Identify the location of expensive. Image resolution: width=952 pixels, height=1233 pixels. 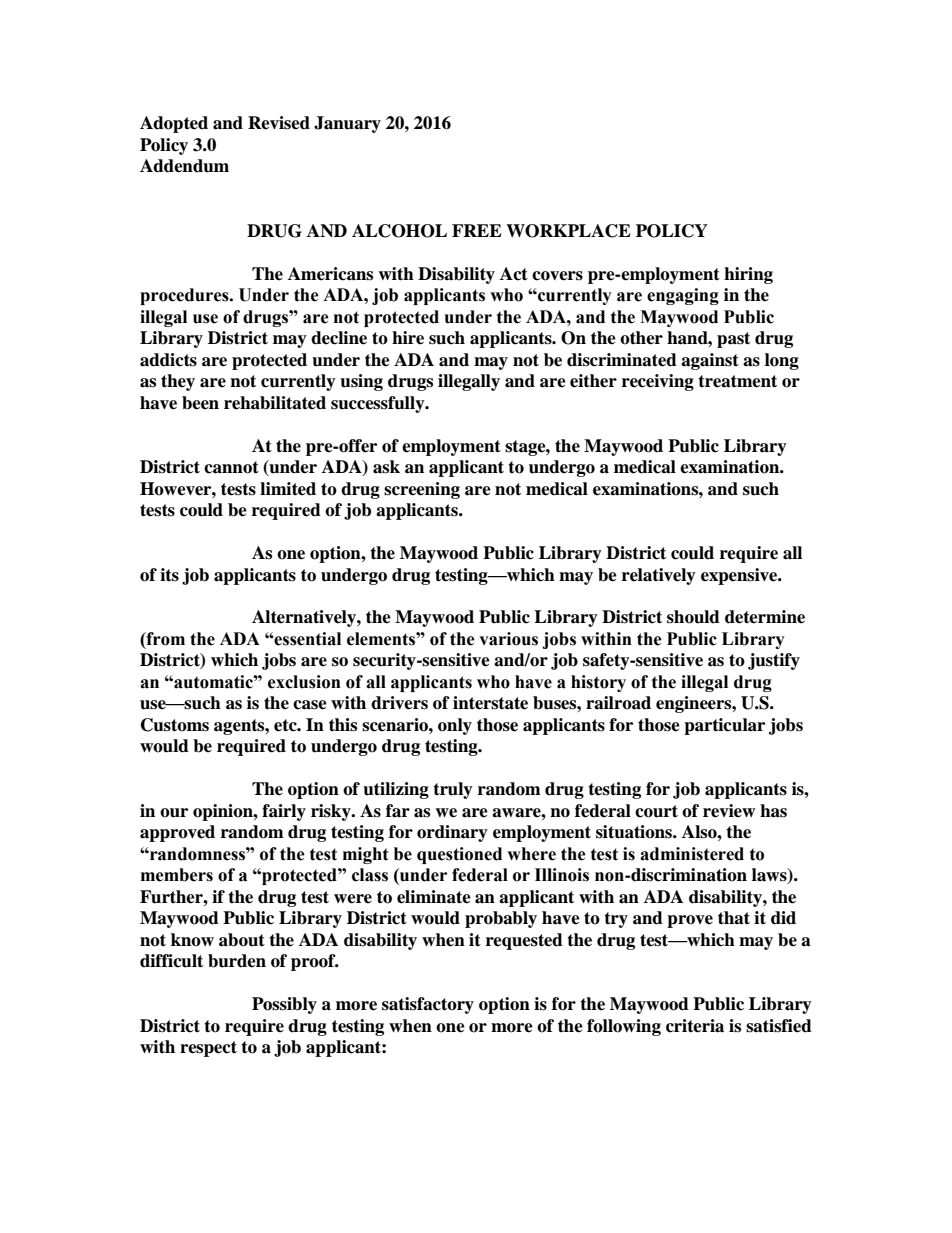
(740, 576).
